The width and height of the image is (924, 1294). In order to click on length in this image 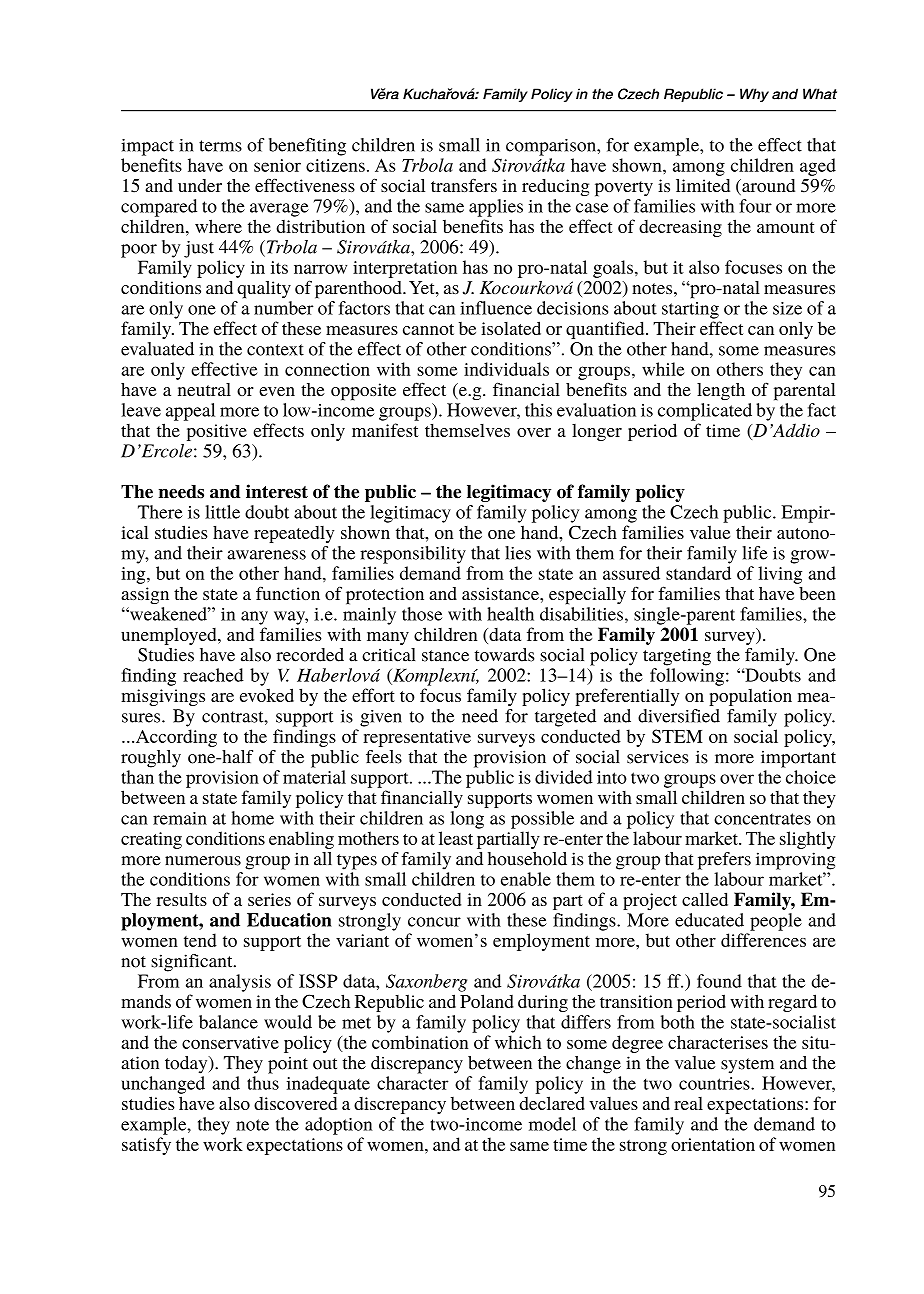, I will do `click(721, 392)`.
